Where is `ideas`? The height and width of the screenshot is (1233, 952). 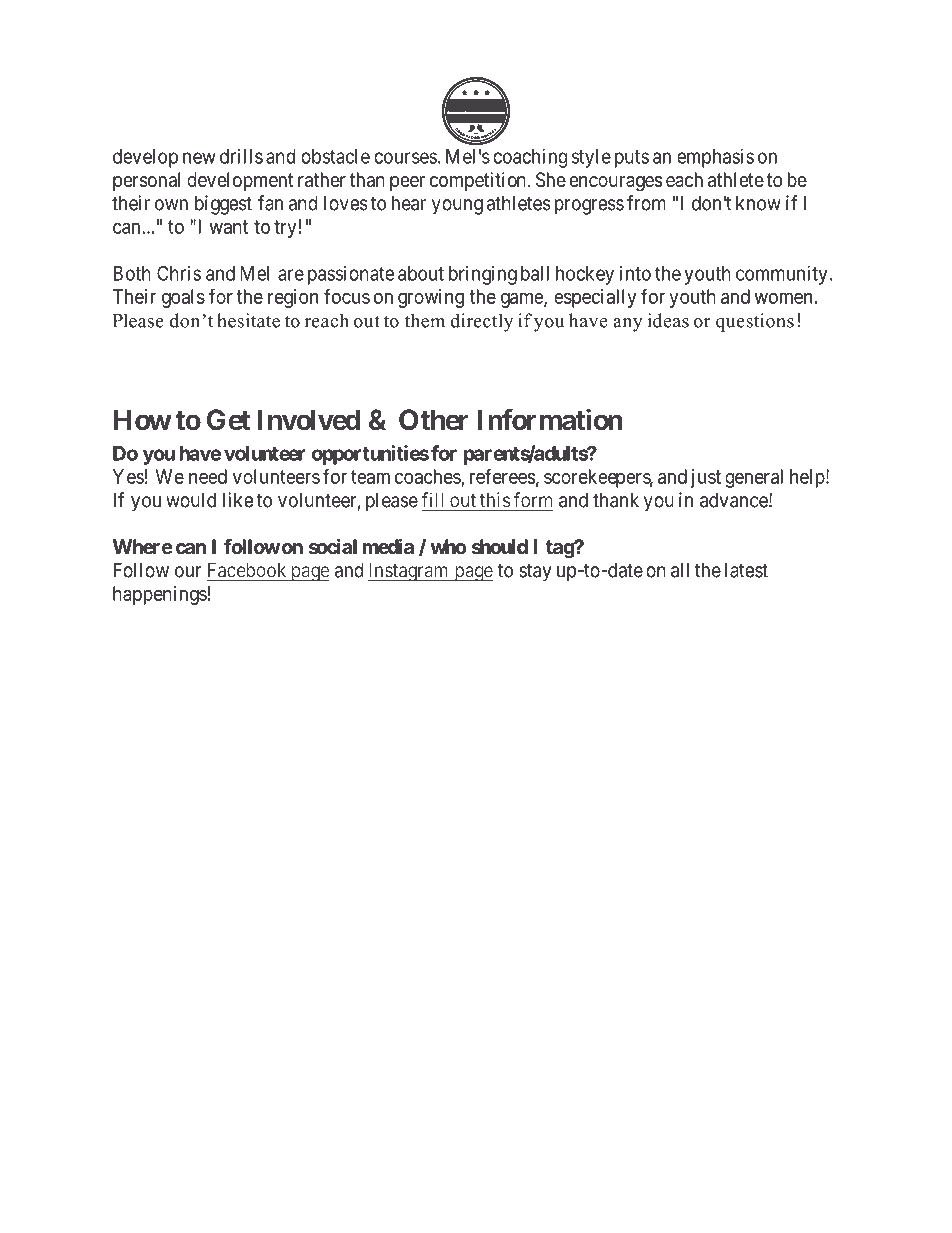
ideas is located at coordinates (668, 320).
